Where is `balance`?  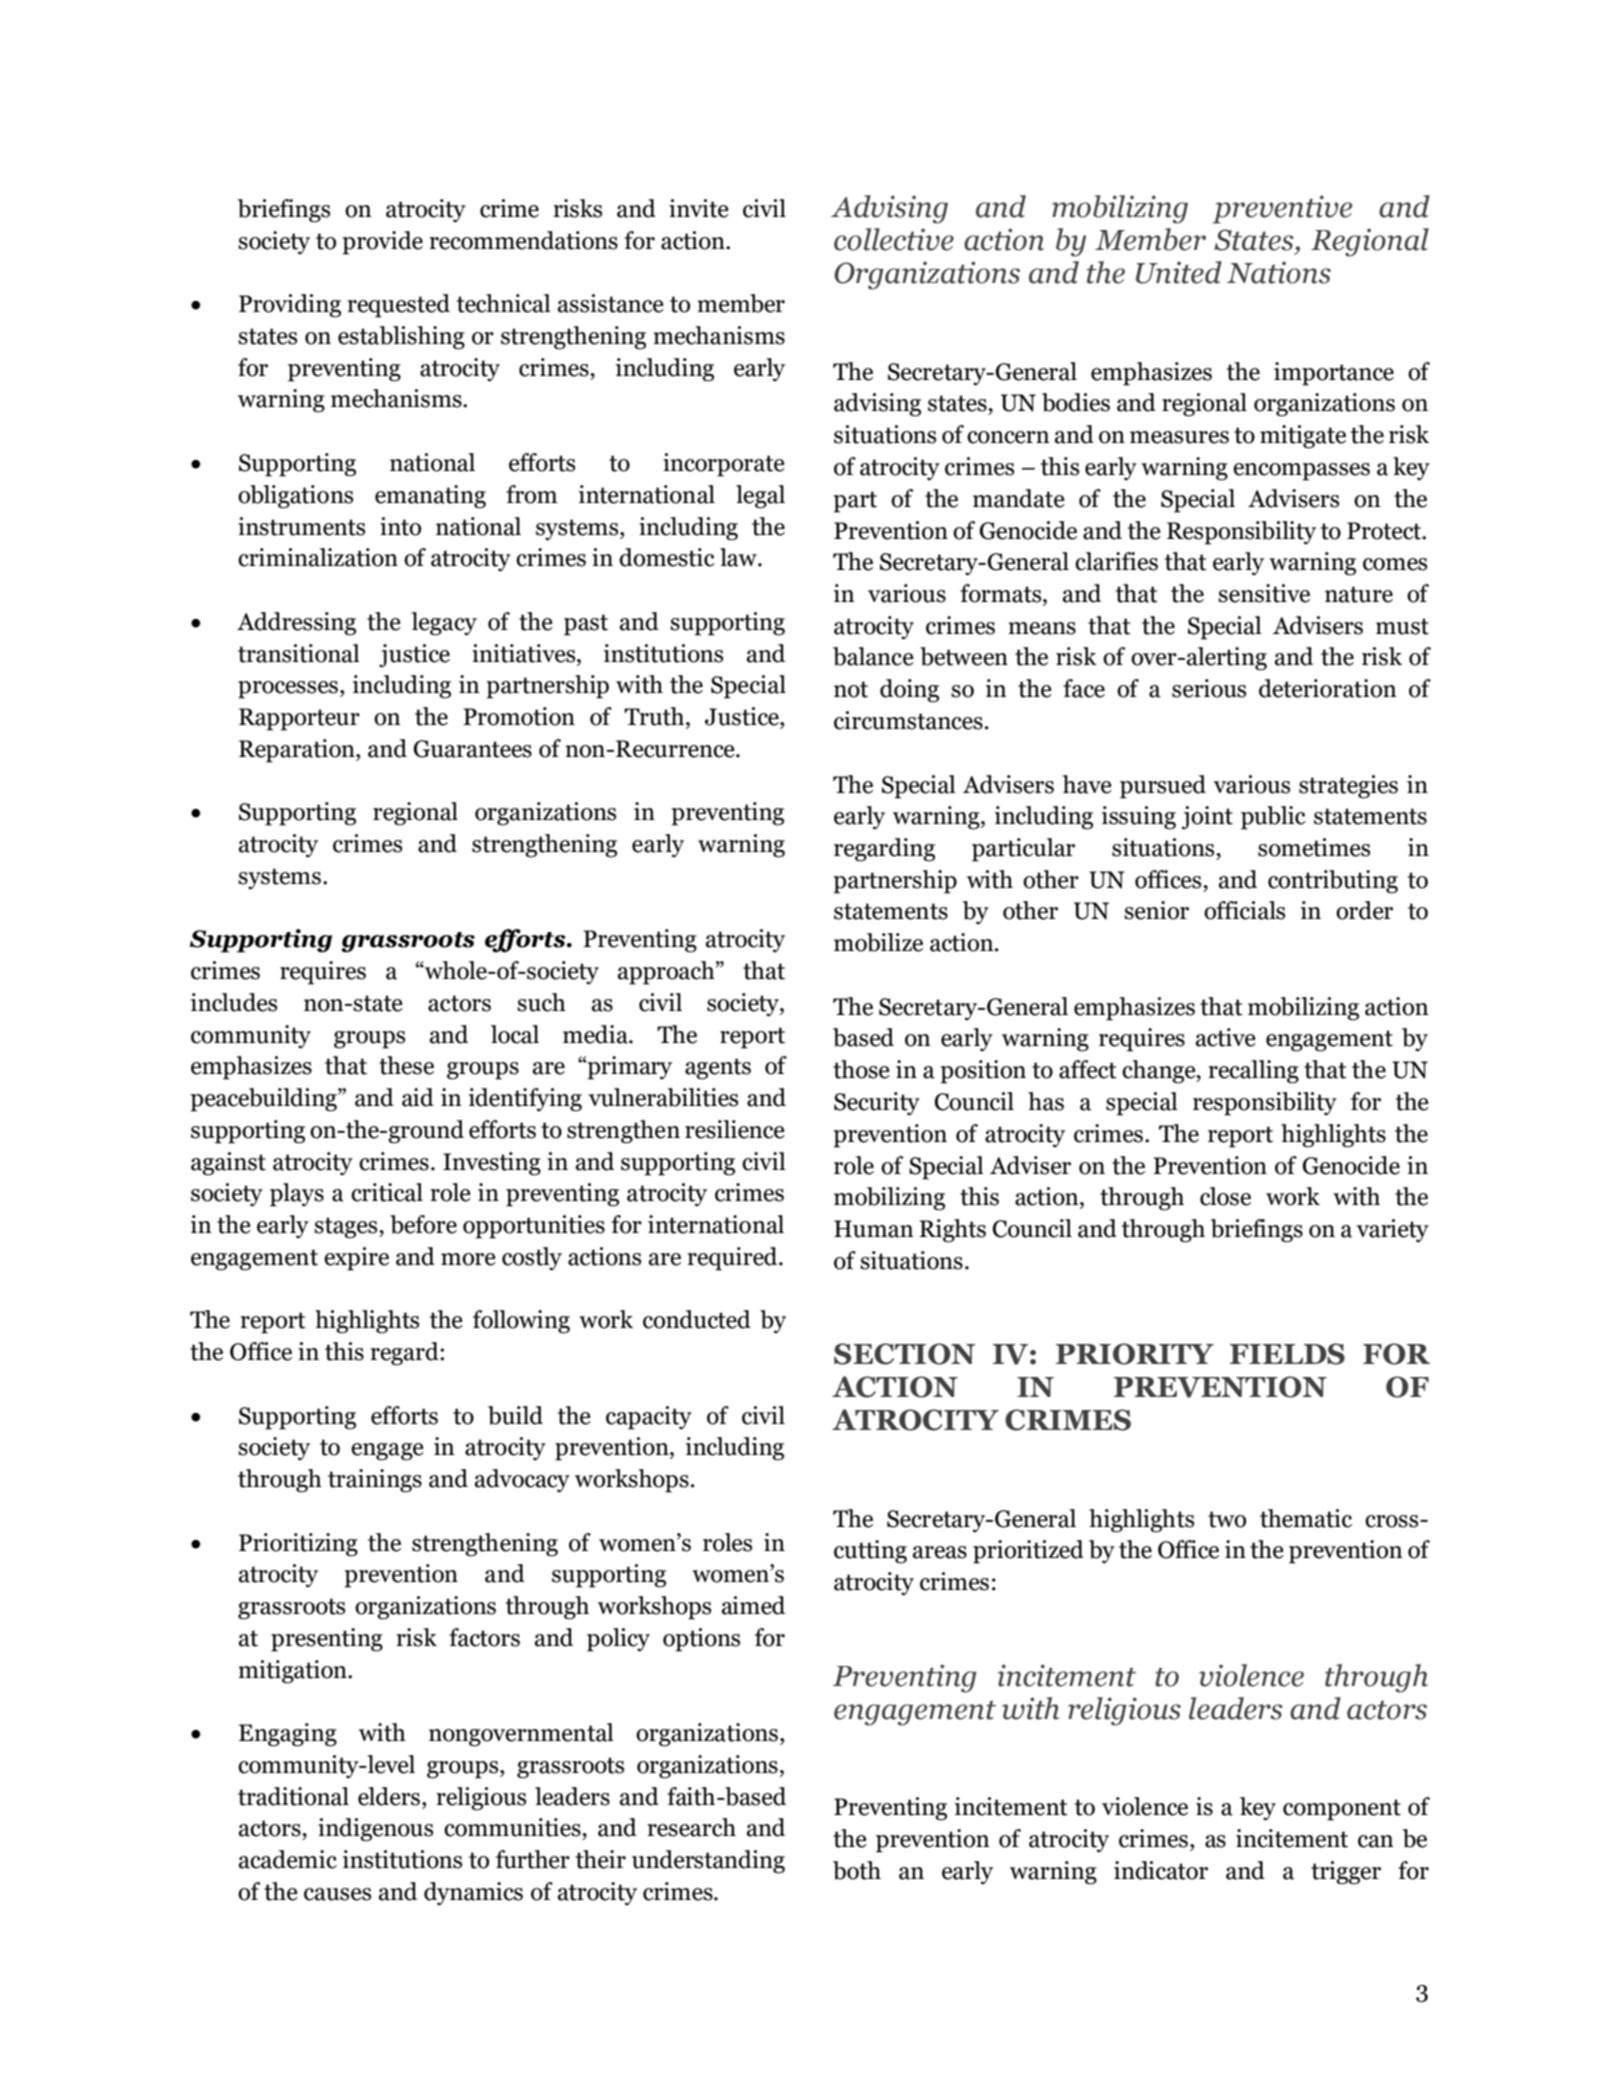 balance is located at coordinates (873, 656).
